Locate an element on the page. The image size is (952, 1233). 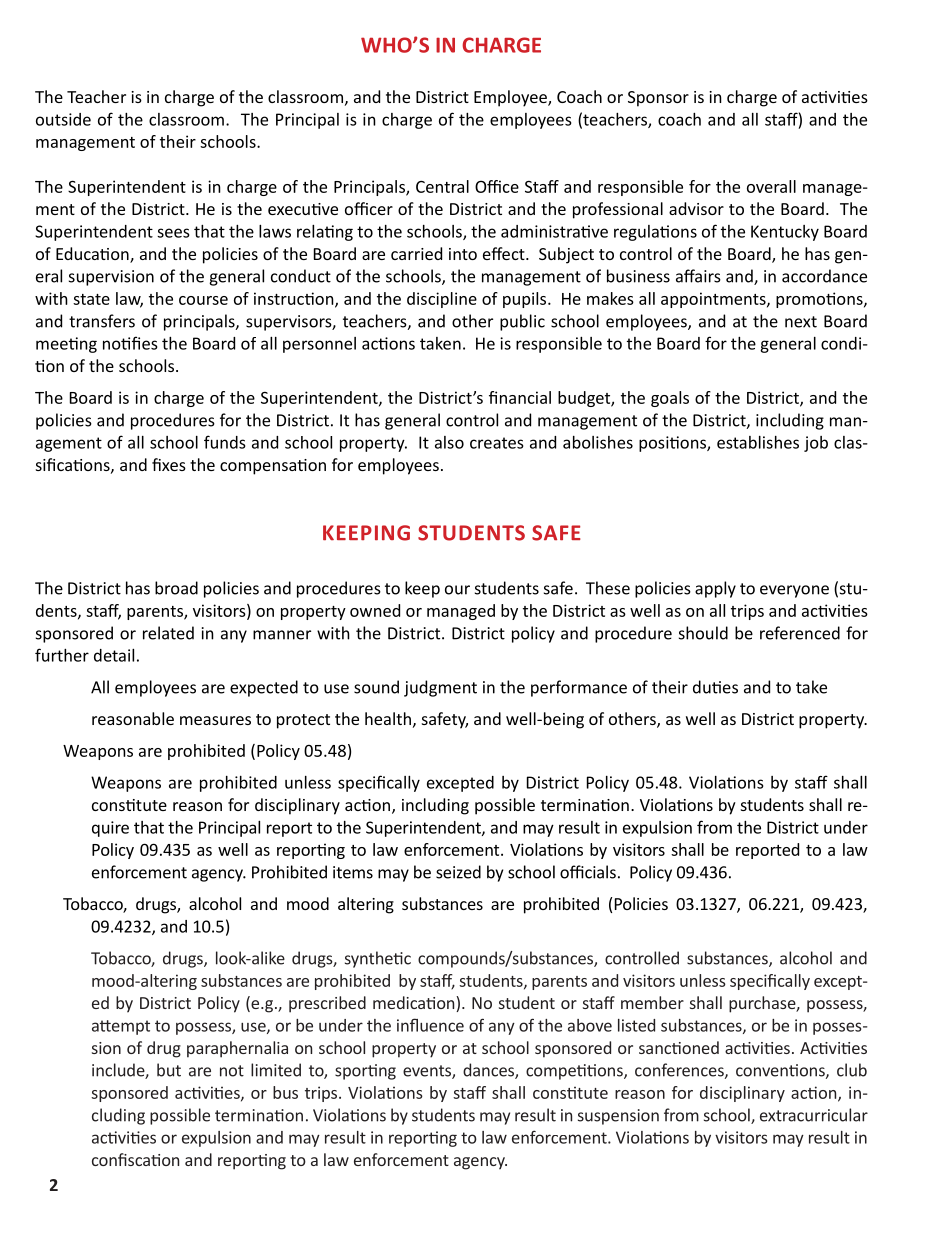
Central is located at coordinates (442, 186).
